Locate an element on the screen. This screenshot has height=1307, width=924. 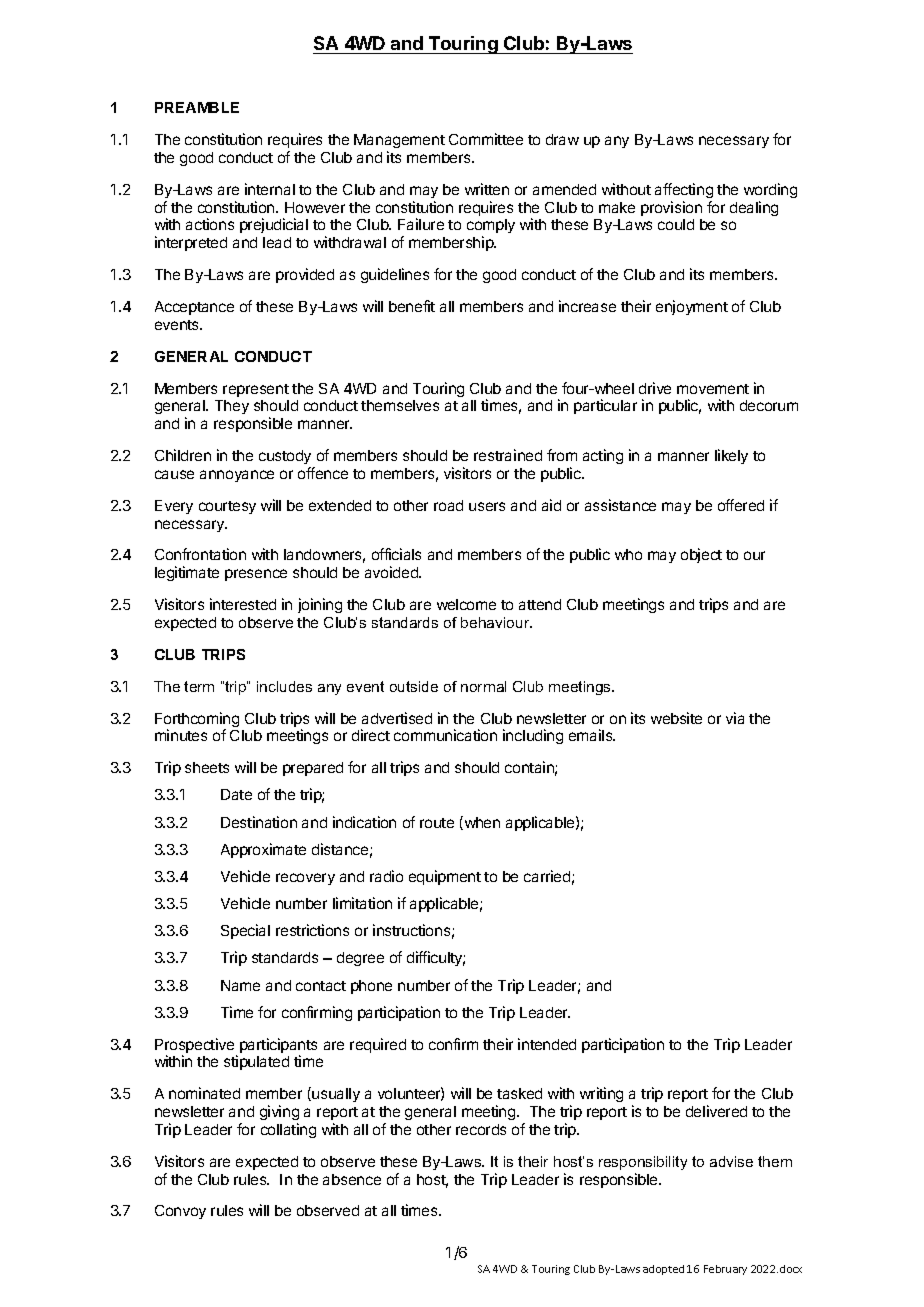
records is located at coordinates (481, 1129).
